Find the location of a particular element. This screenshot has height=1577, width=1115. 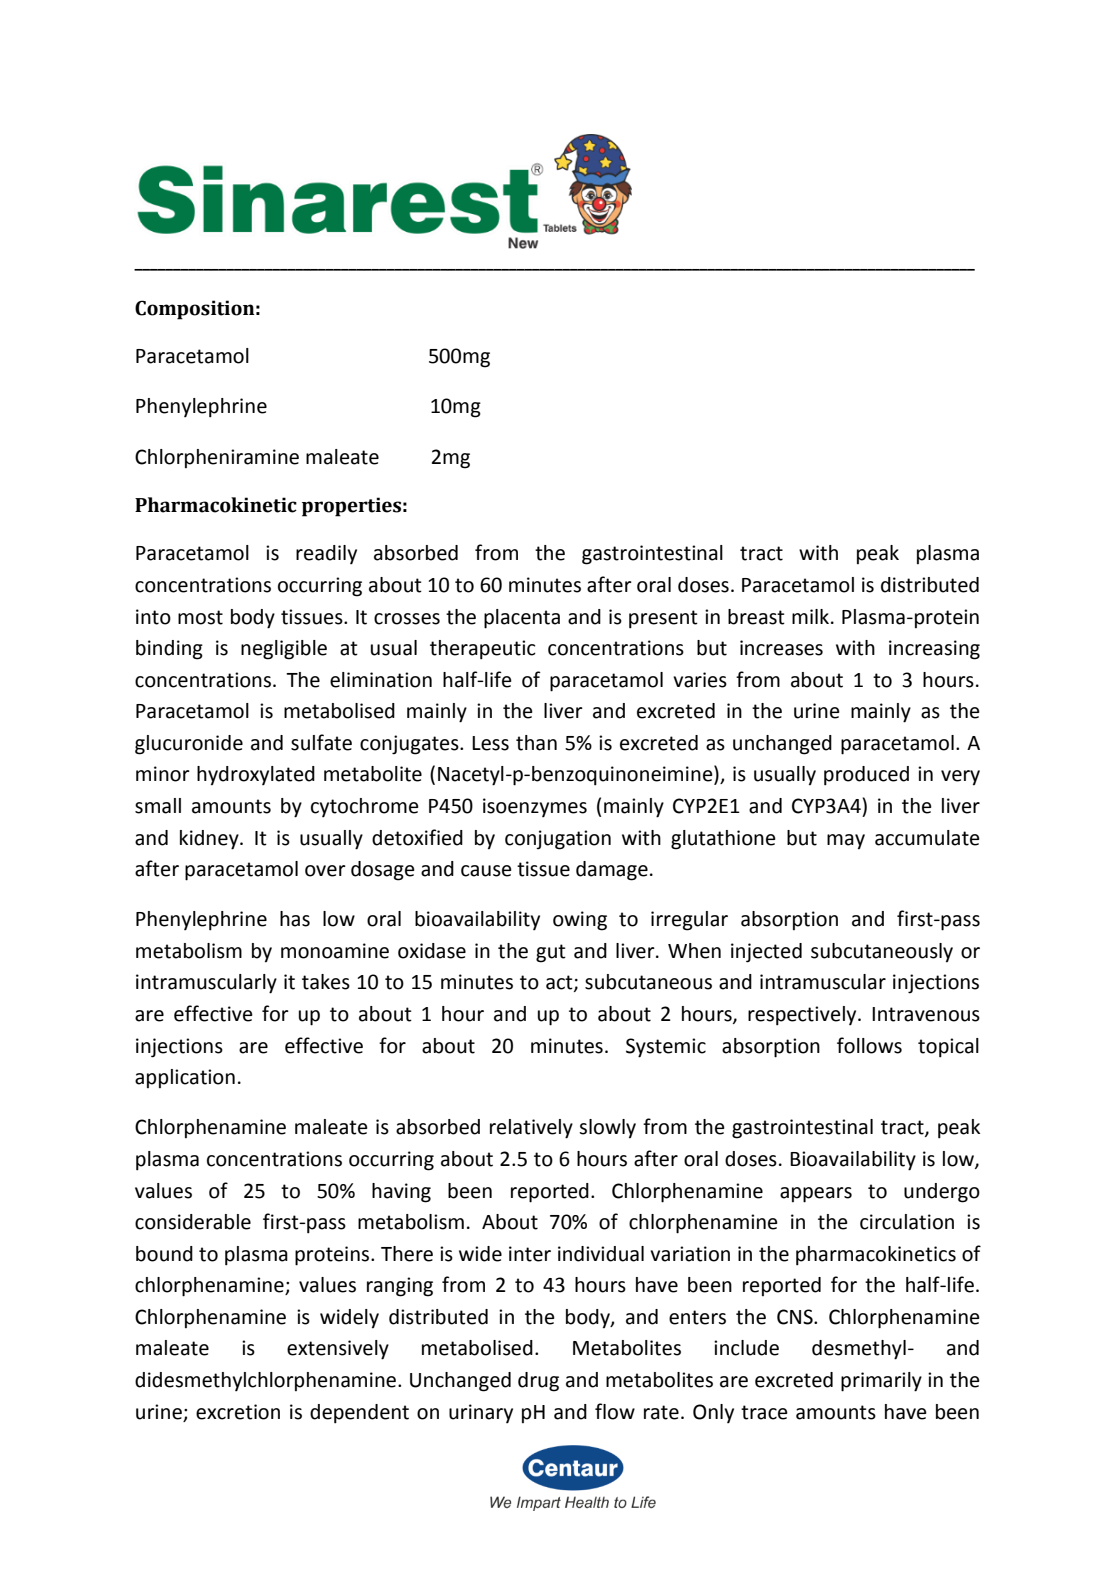

than is located at coordinates (536, 743).
